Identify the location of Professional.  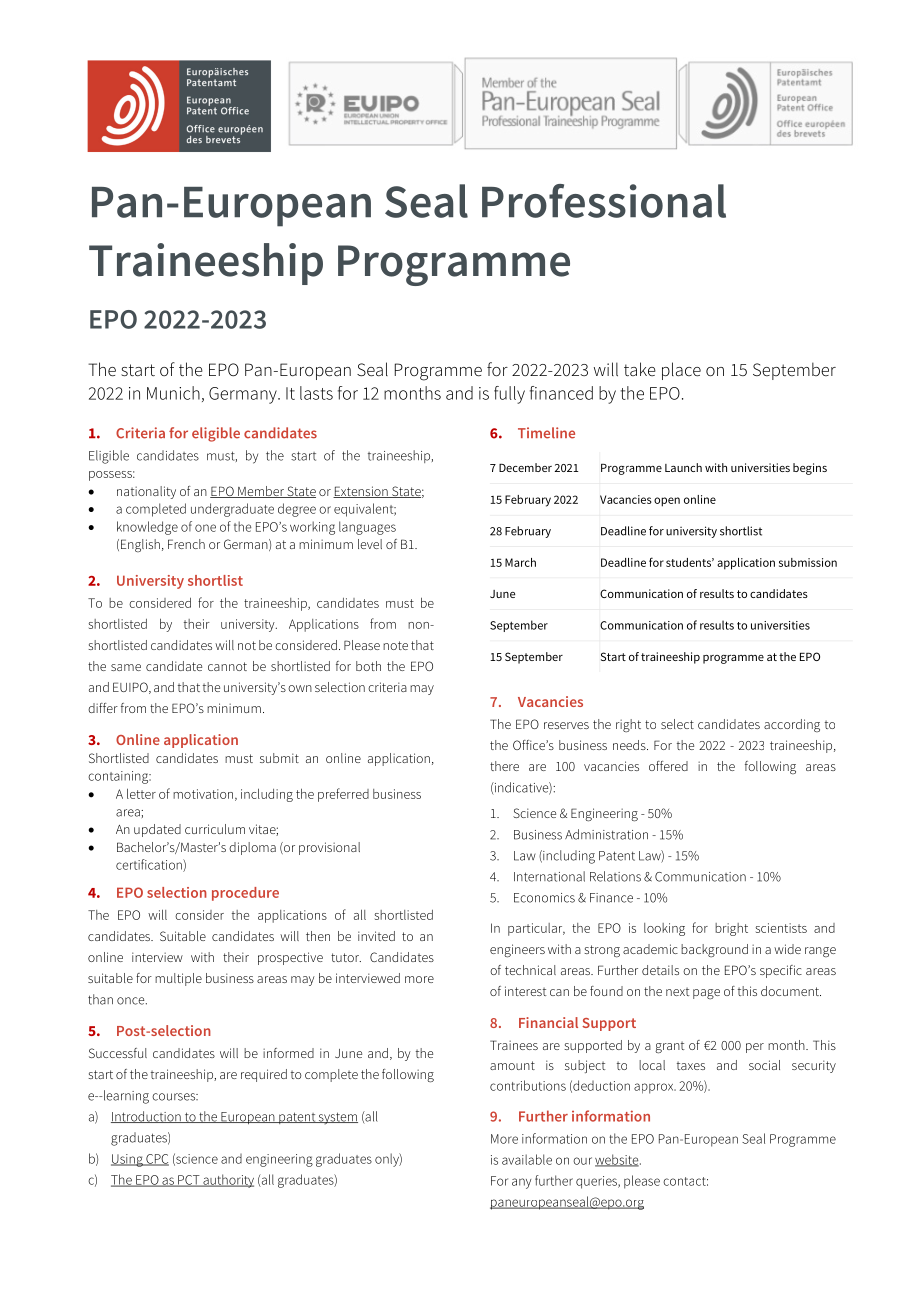
(604, 201).
